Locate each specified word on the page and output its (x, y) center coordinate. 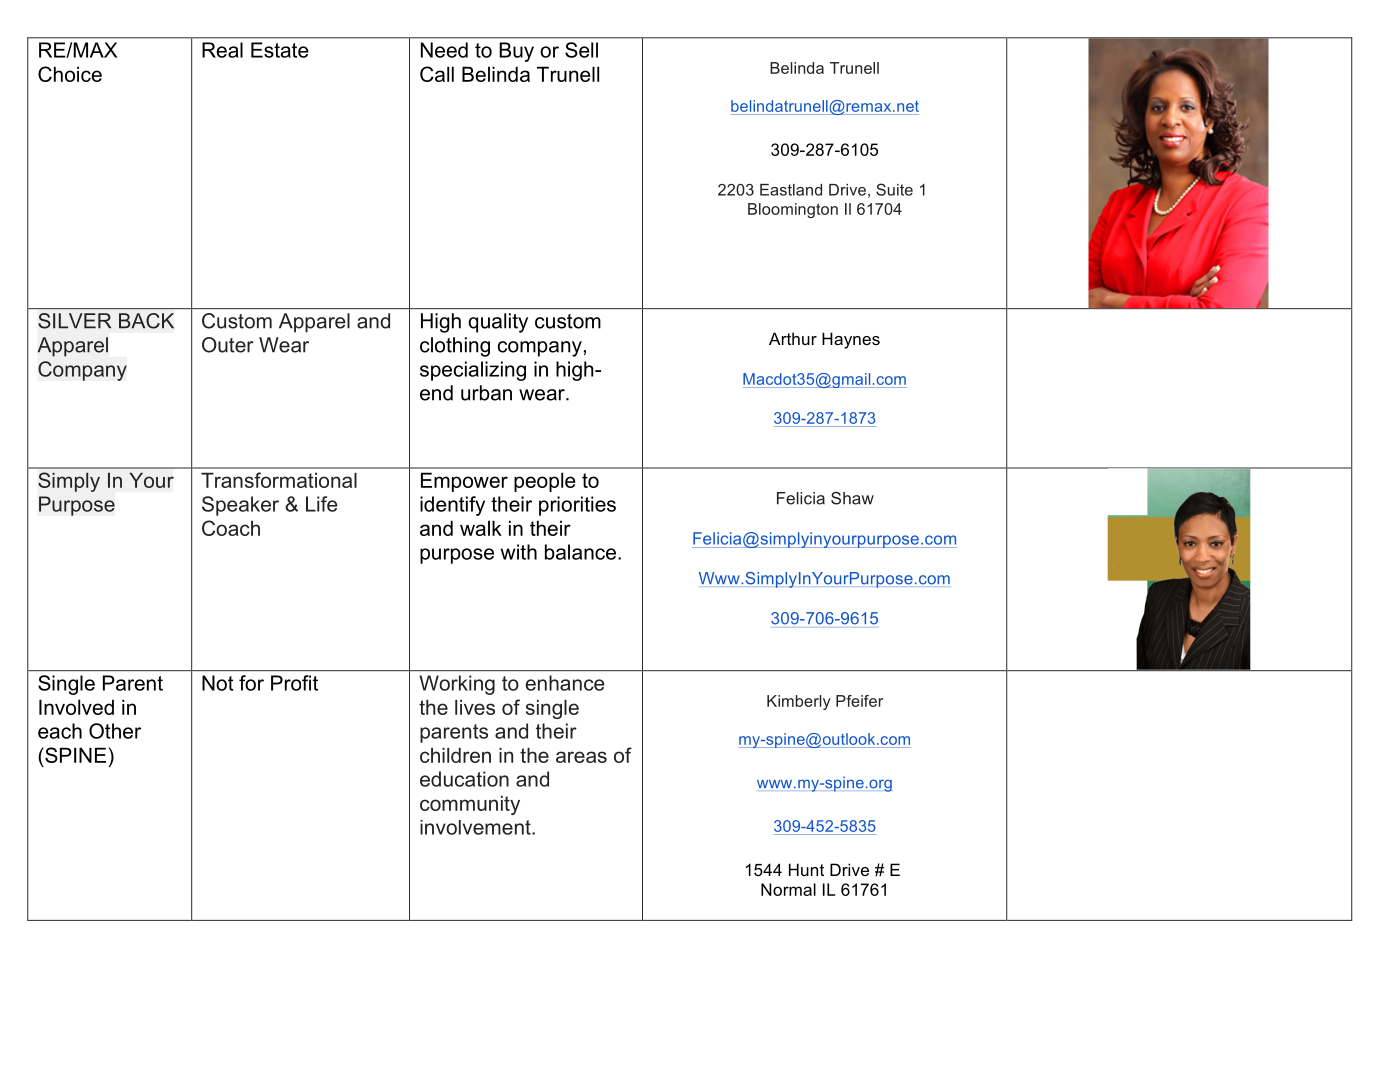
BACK (146, 321)
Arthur (793, 338)
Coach (231, 528)
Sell (581, 50)
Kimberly (799, 702)
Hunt (806, 869)
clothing (455, 347)
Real (222, 50)
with (519, 552)
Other (115, 731)
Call (437, 74)
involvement (476, 827)
